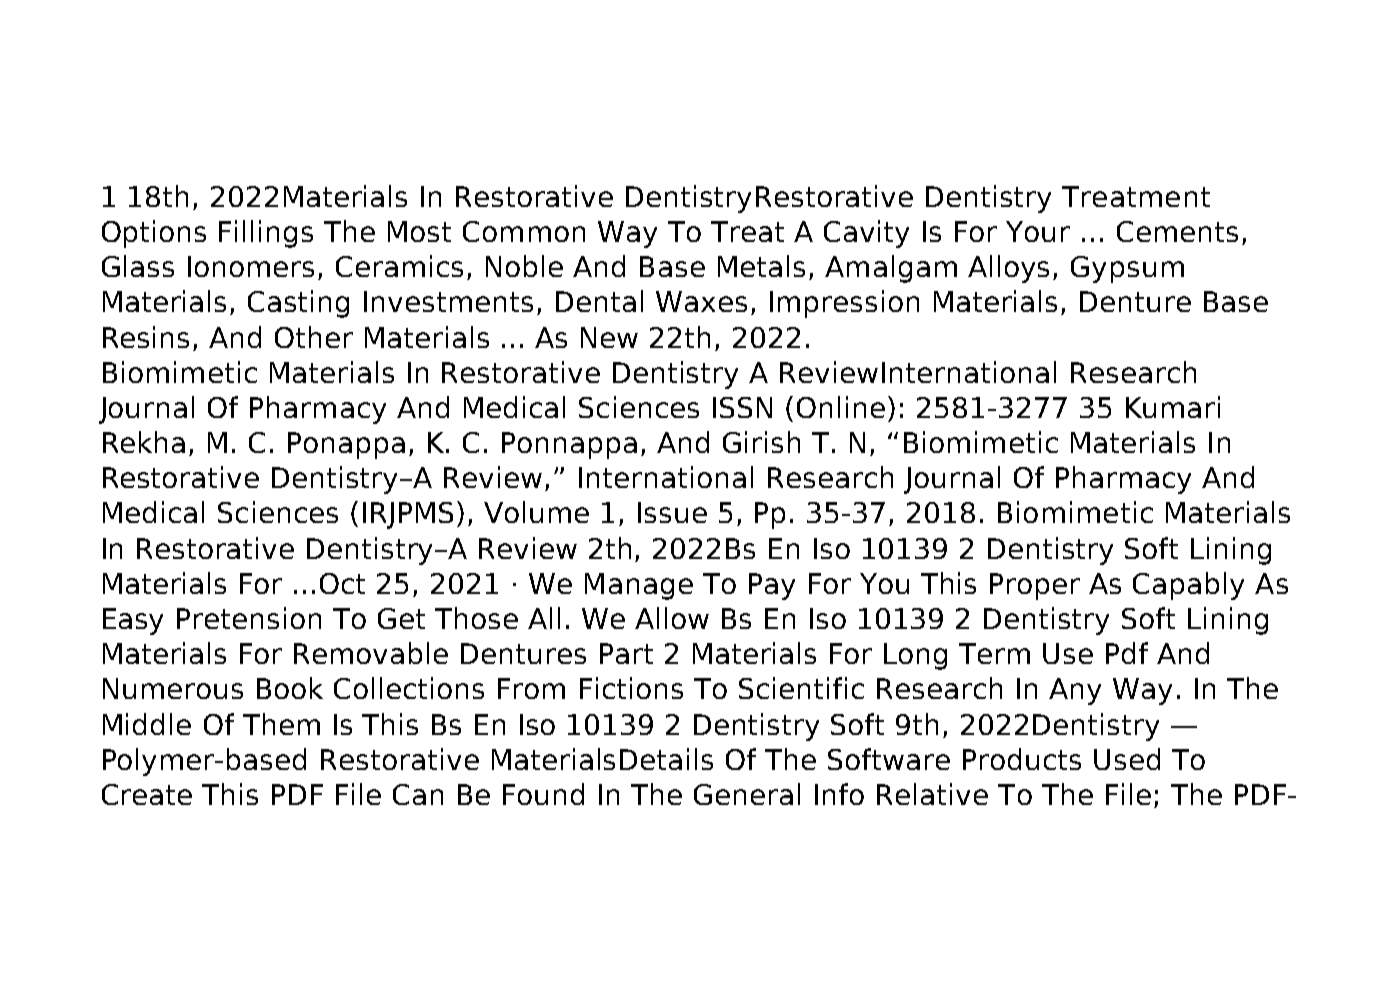  What do you see at coordinates (266, 234) in the image?
I see `Fillings` at bounding box center [266, 234].
